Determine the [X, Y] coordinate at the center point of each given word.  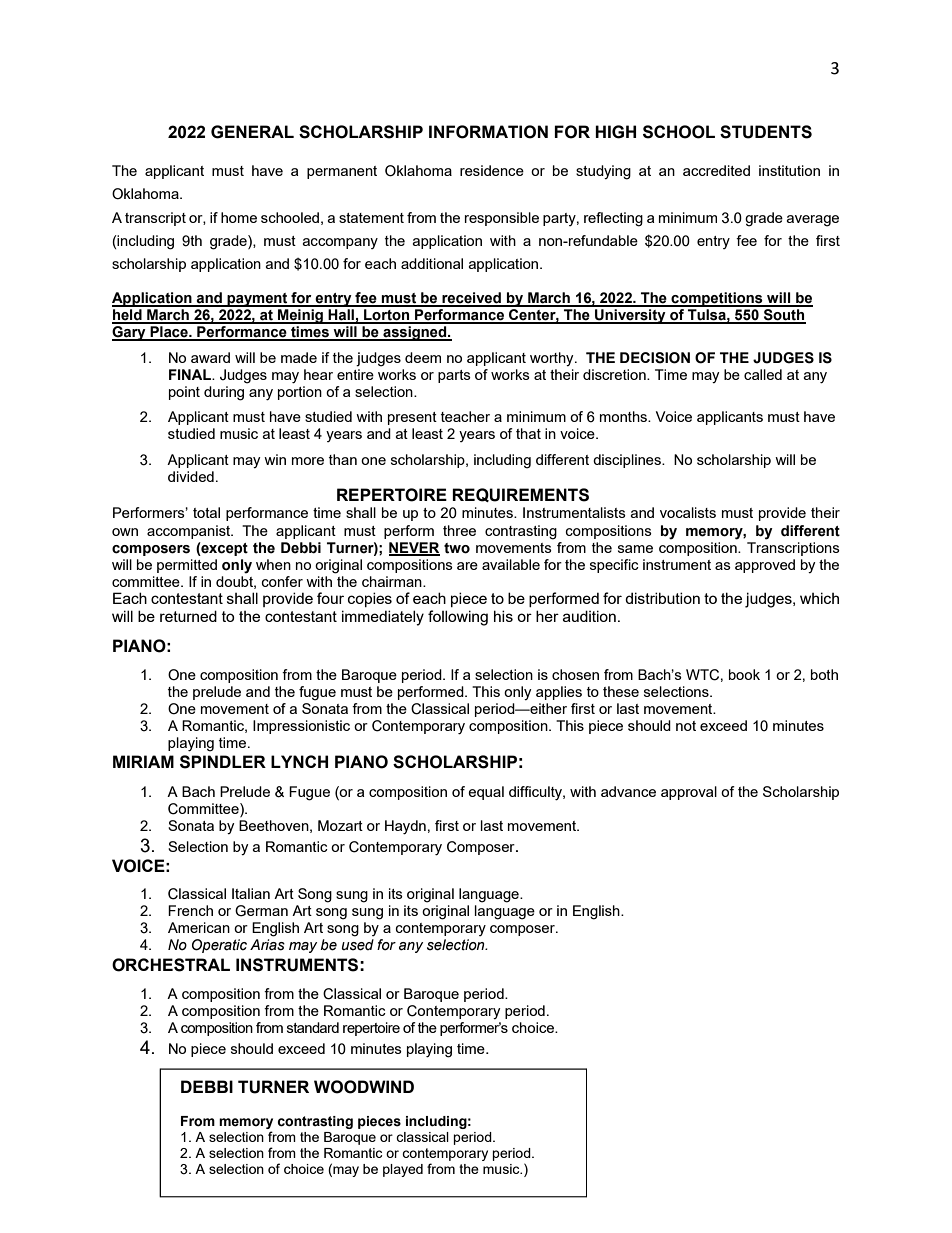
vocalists [688, 512]
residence [492, 170]
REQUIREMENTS [520, 495]
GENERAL [252, 132]
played [403, 1170]
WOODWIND [364, 1087]
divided [191, 476]
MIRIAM [143, 761]
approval [689, 793]
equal [486, 793]
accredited [716, 170]
